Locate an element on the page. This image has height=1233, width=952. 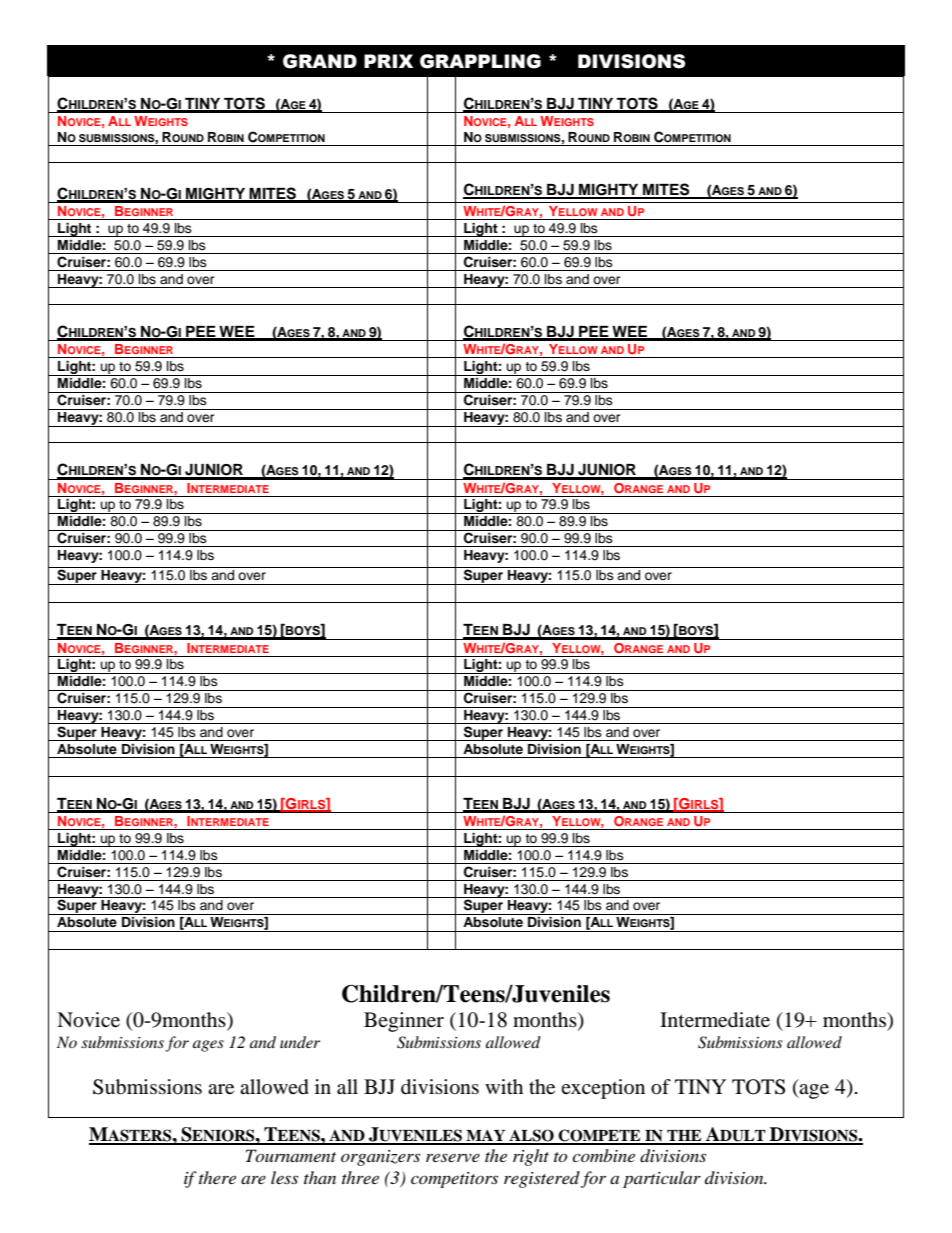
Tournament is located at coordinates (291, 1155).
